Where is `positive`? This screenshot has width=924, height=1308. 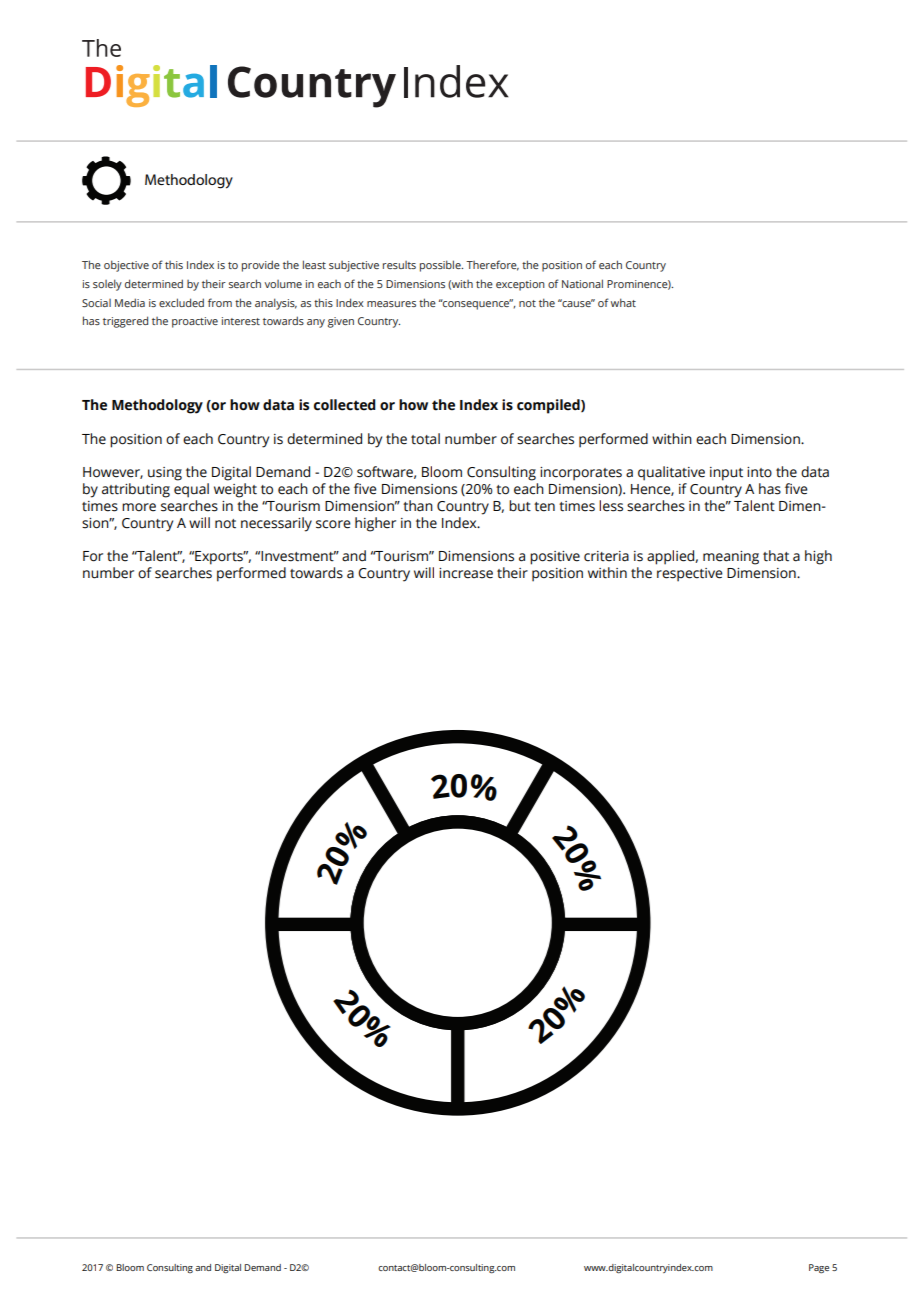
positive is located at coordinates (555, 558).
